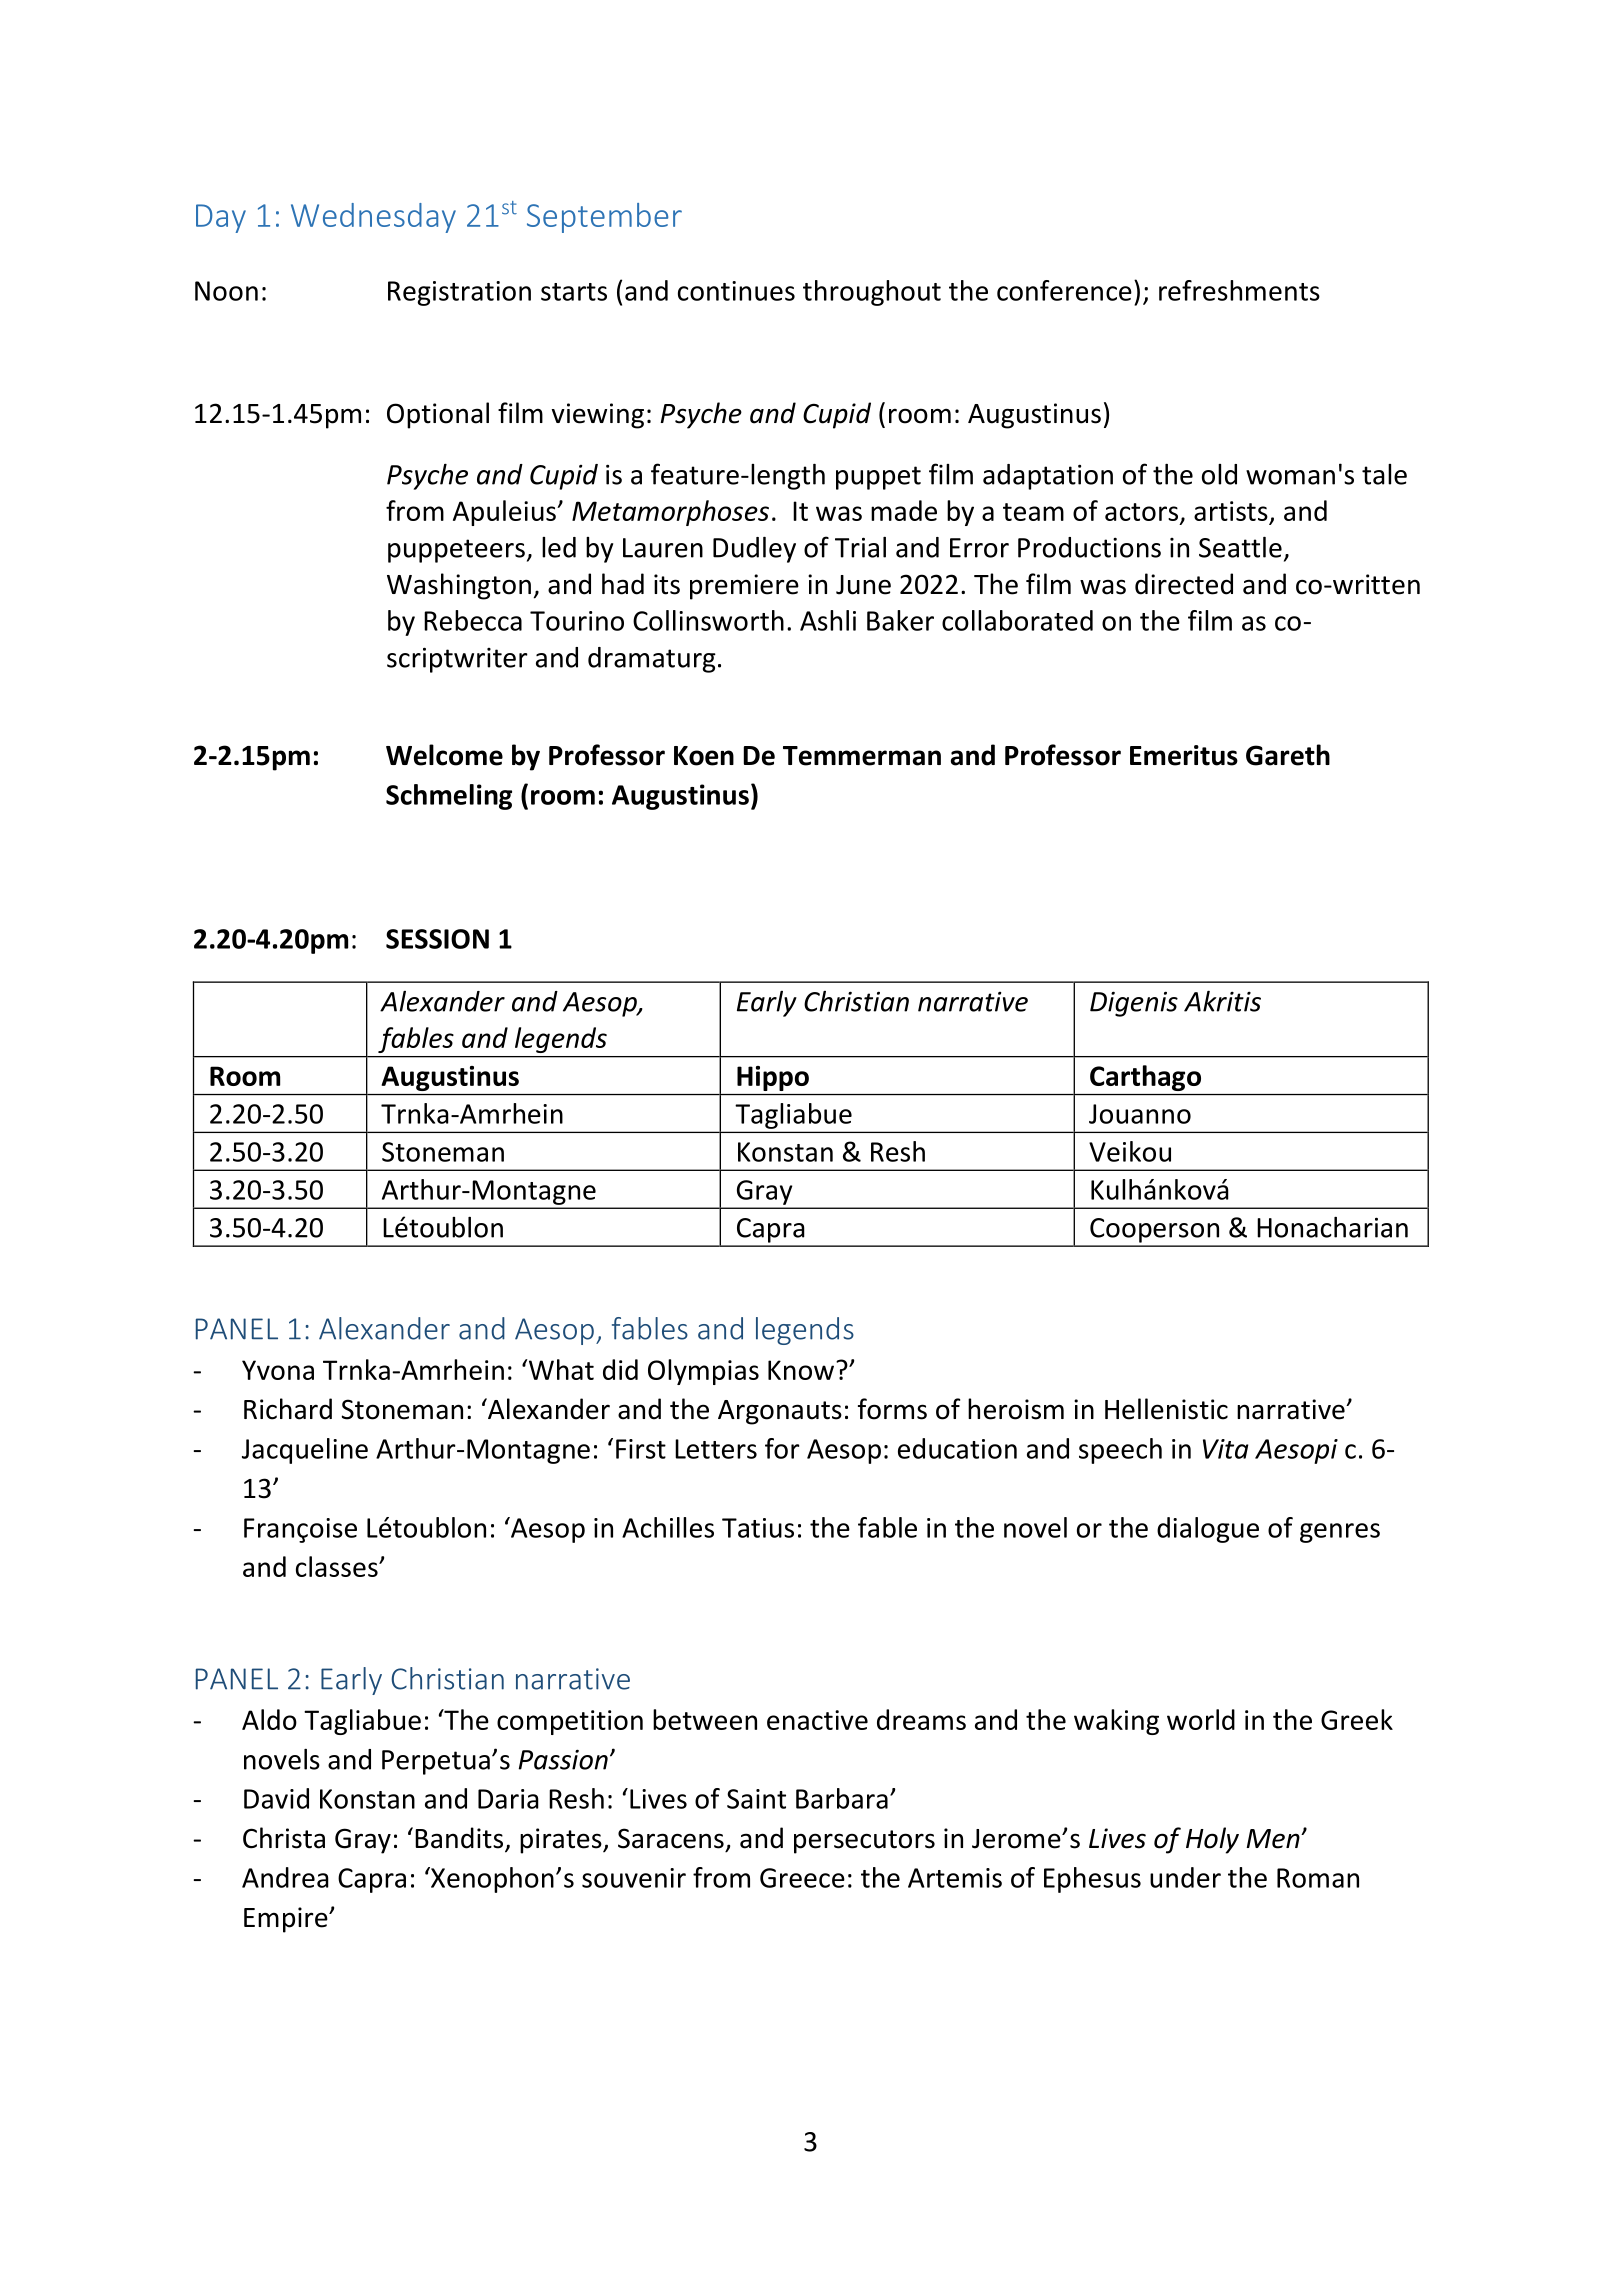  Describe the element at coordinates (373, 218) in the image. I see `Wednesday` at that location.
